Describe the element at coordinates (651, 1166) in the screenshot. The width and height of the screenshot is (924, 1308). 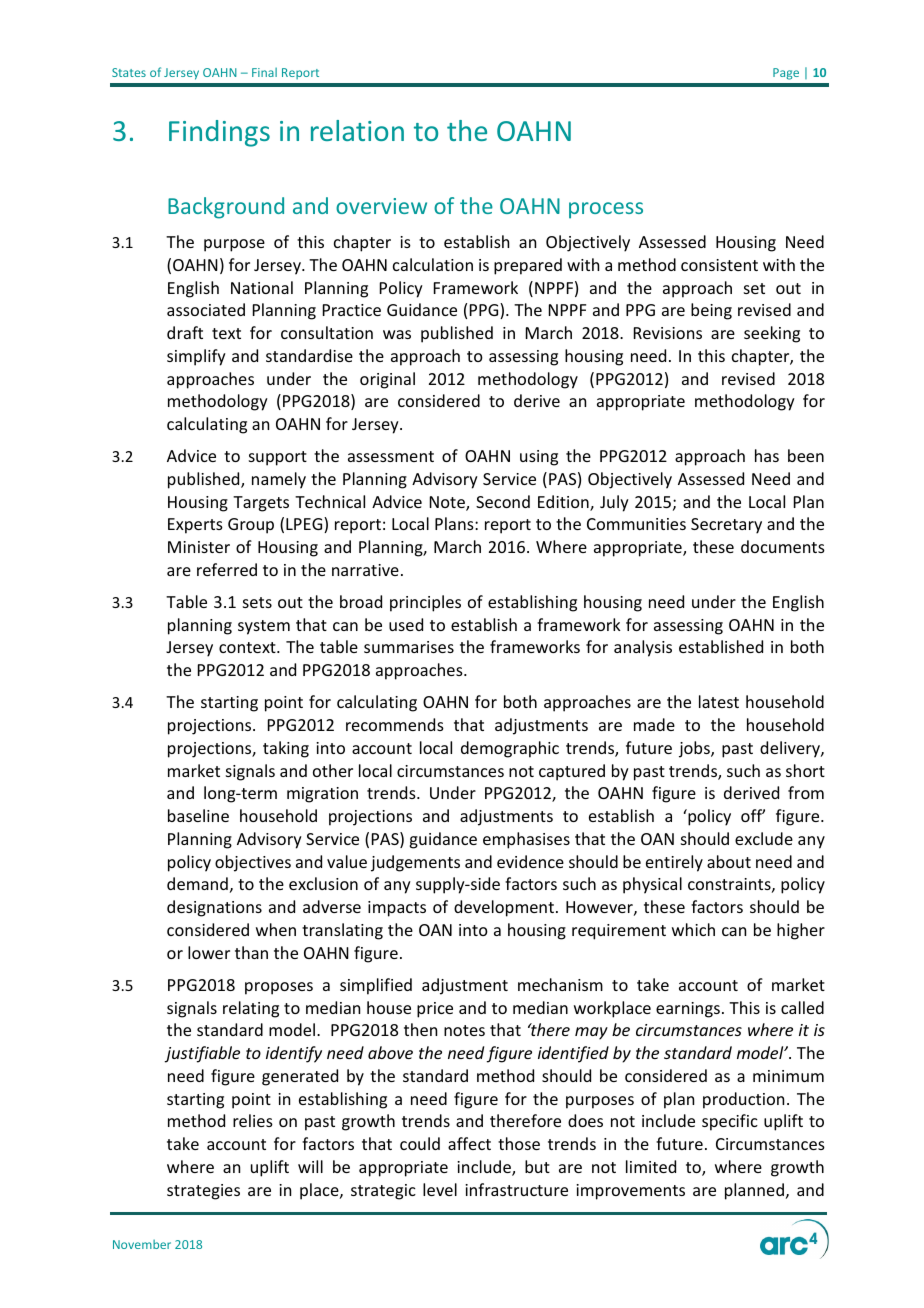
I see `limited` at that location.
